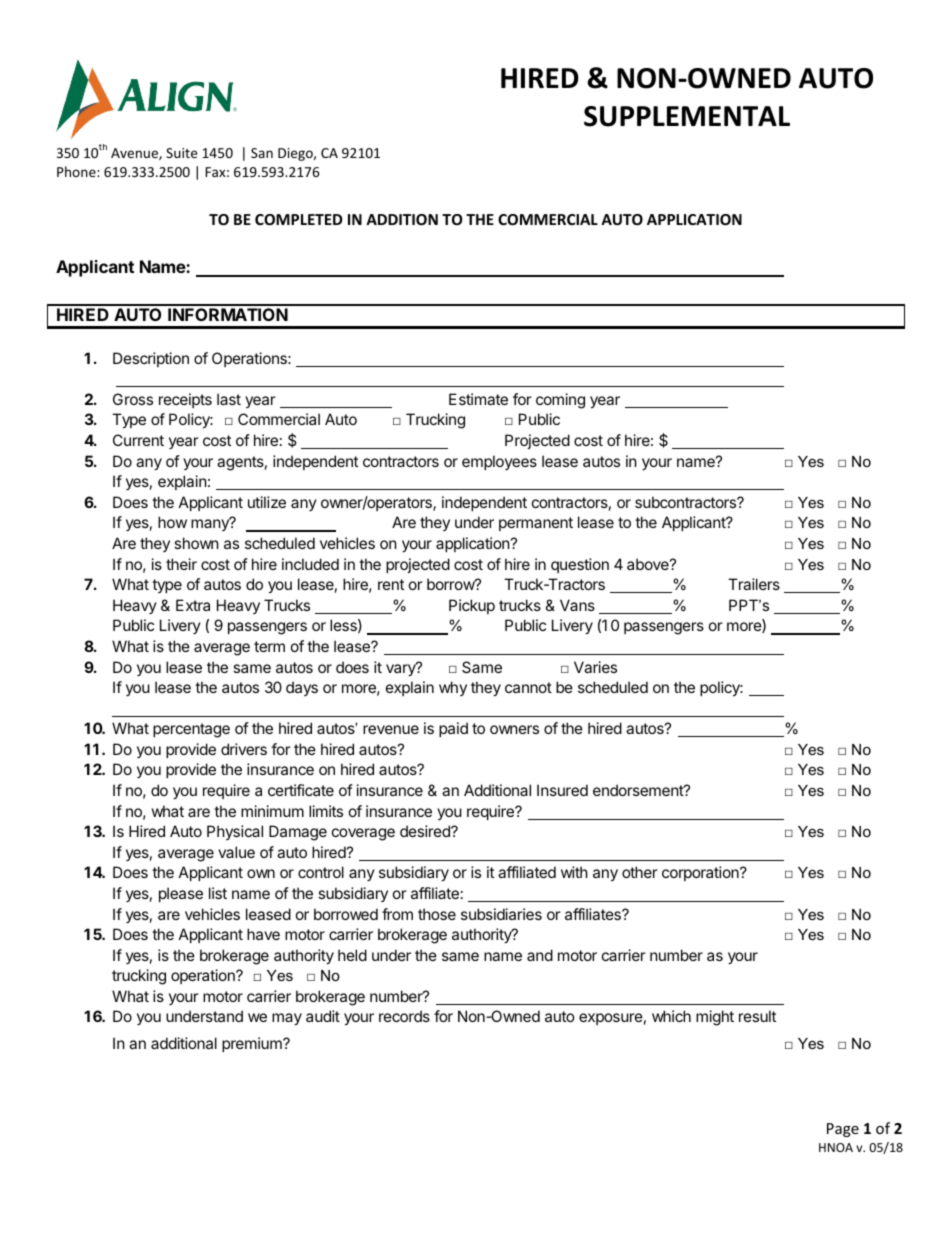 The height and width of the image is (1233, 952). Describe the element at coordinates (472, 606) in the image. I see `Pickup` at that location.
